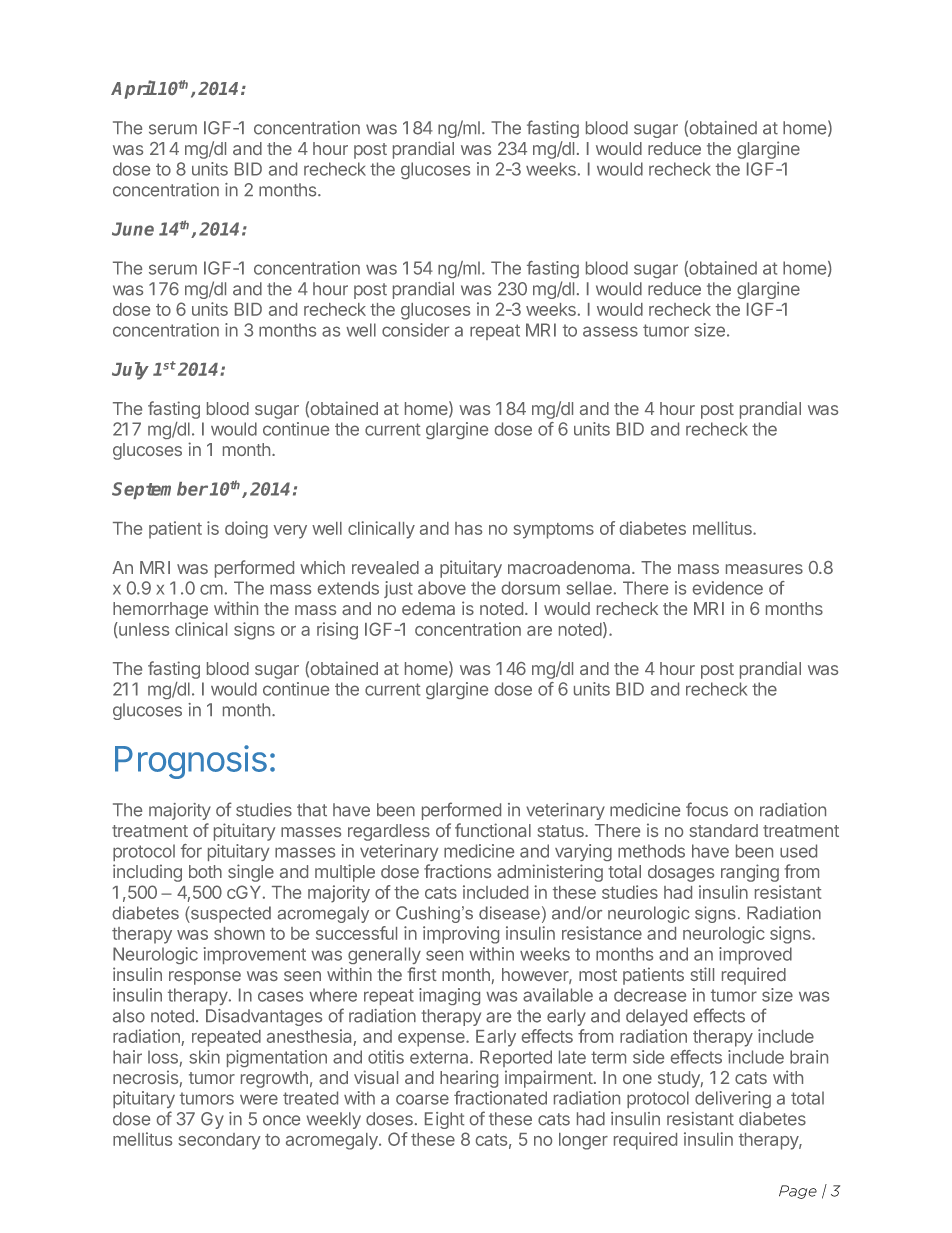 This image has width=952, height=1233. Describe the element at coordinates (134, 89) in the image. I see `April` at that location.
